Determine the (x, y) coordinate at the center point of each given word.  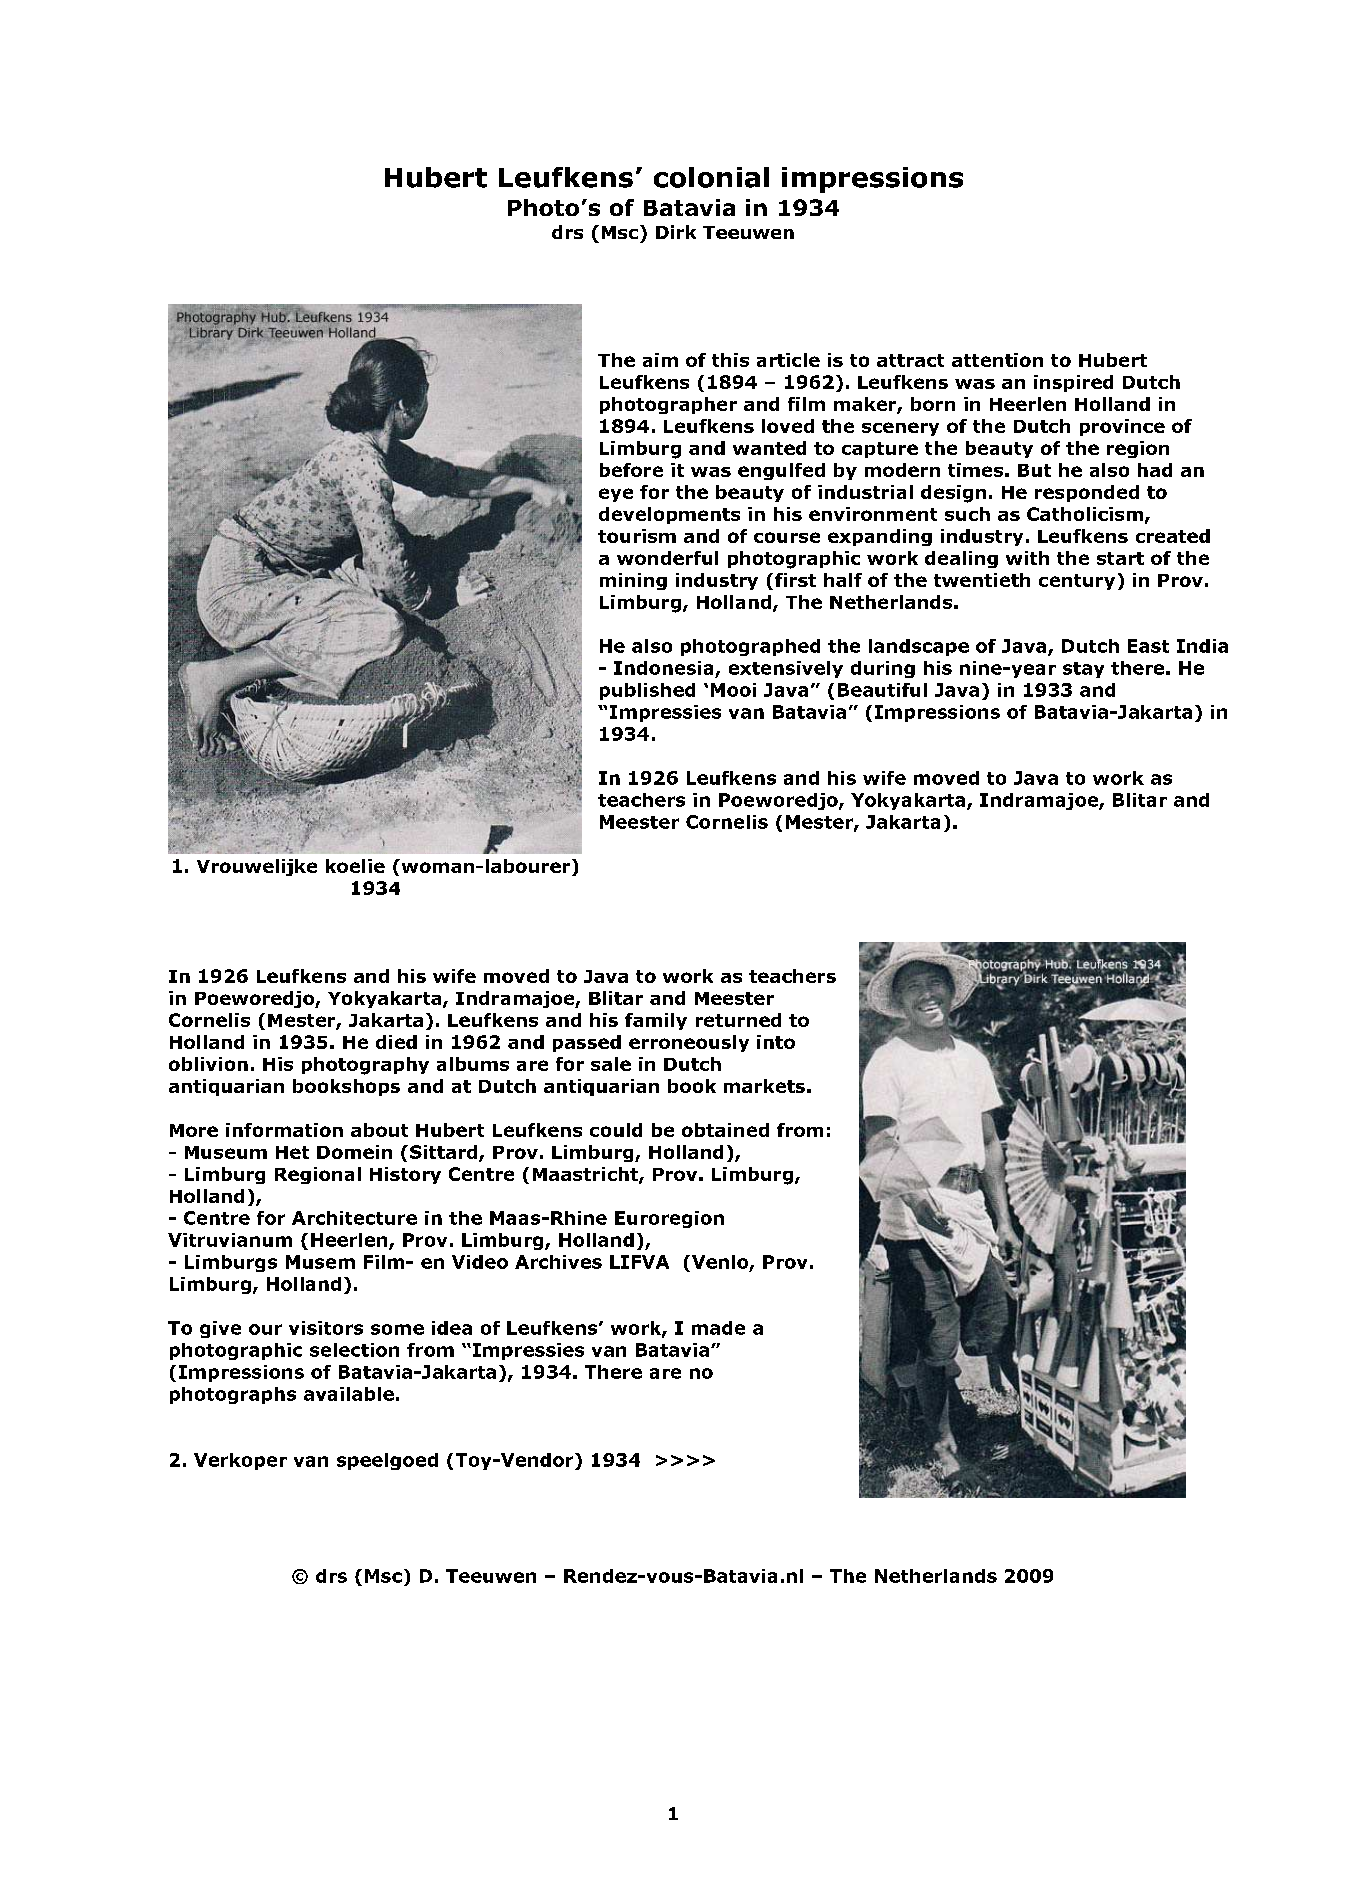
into (776, 1042)
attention (997, 360)
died (396, 1042)
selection (354, 1350)
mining (633, 581)
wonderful (667, 558)
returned (738, 1020)
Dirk (676, 232)
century (1077, 582)
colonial (711, 177)
